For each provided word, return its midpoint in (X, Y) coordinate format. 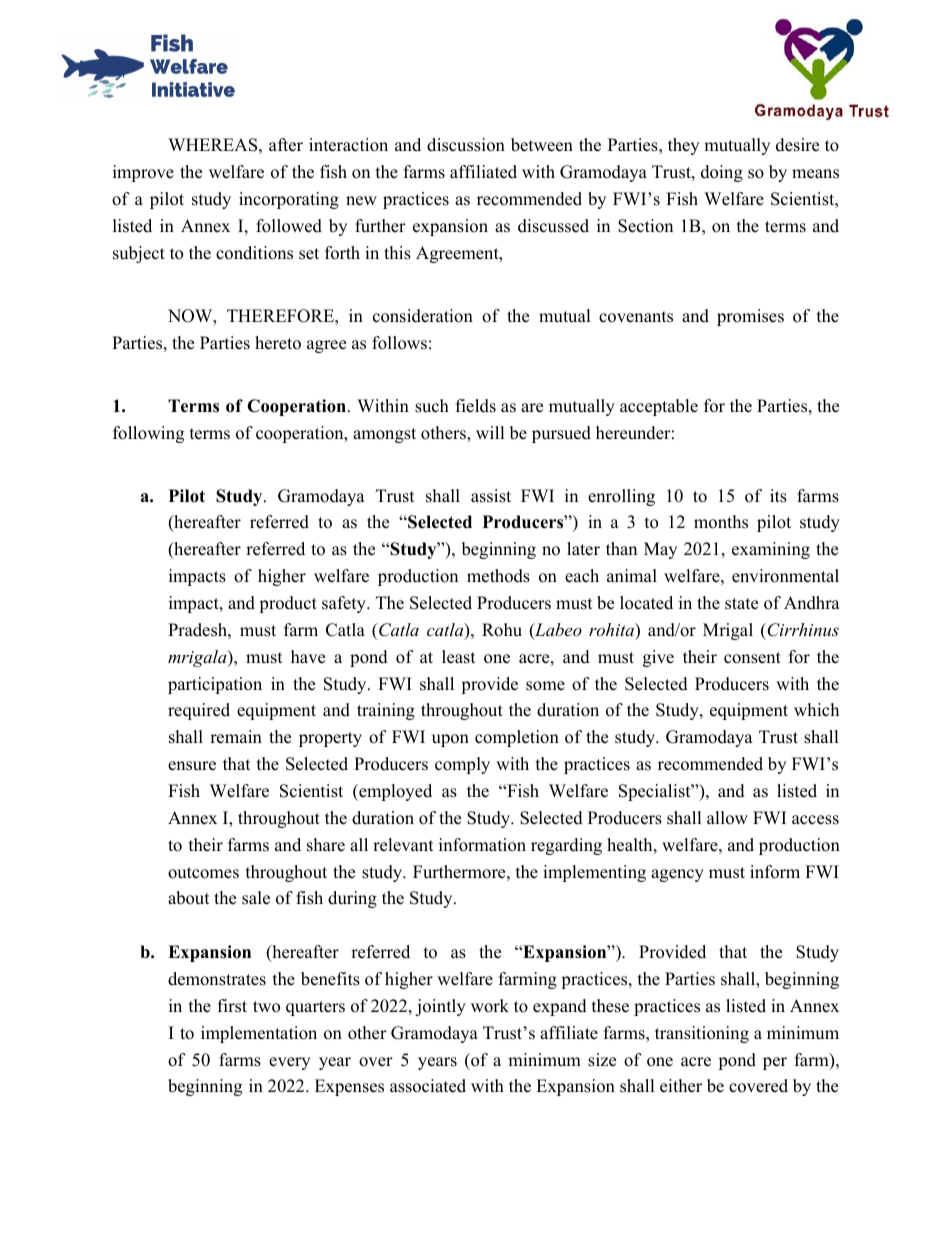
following (148, 434)
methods (498, 576)
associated (428, 1086)
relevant (403, 845)
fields (476, 406)
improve (143, 173)
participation (215, 685)
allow (727, 818)
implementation (259, 1034)
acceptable (659, 407)
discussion (466, 145)
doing (722, 173)
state (741, 604)
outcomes (203, 873)
